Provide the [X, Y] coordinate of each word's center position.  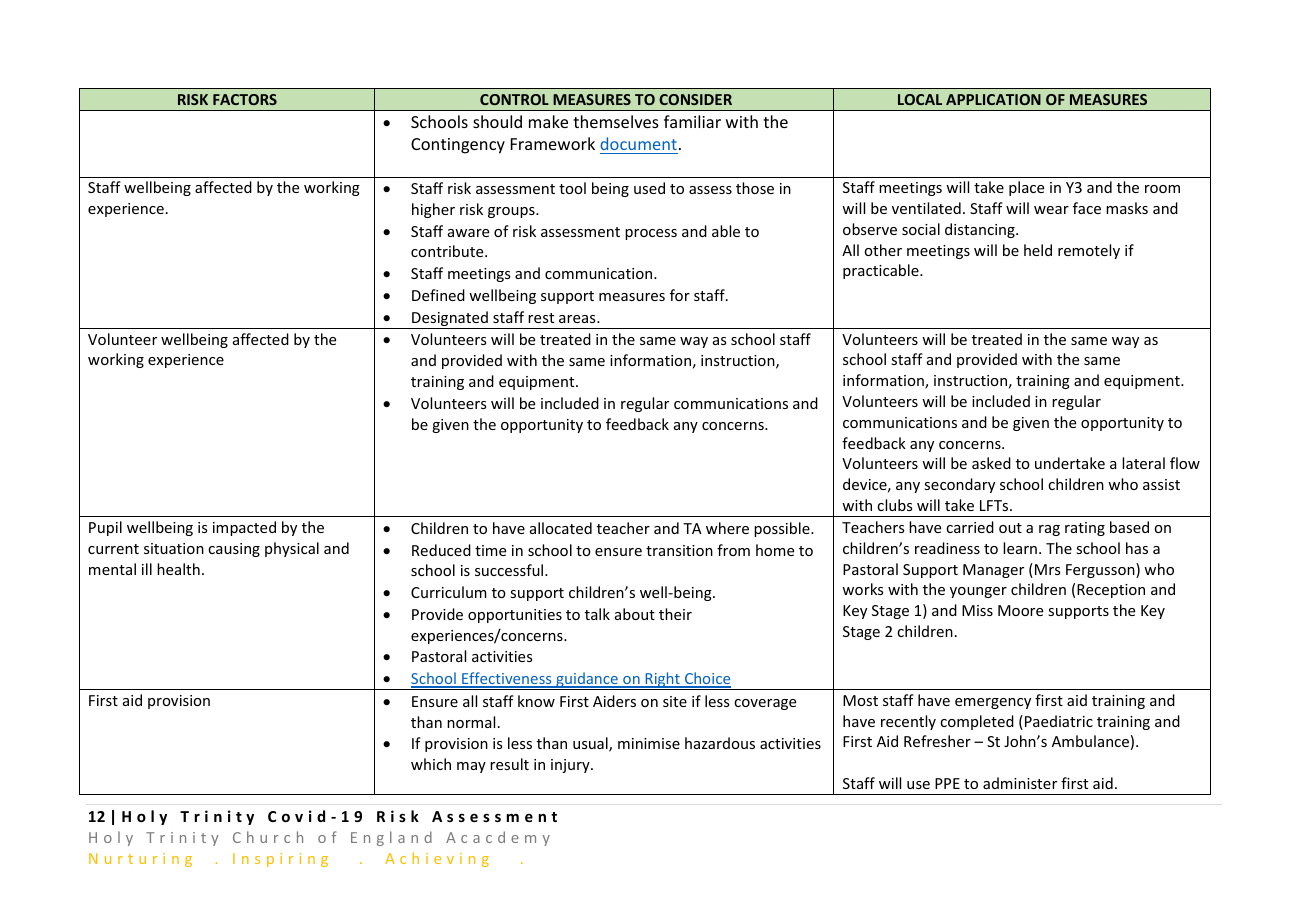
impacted [244, 528]
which [431, 764]
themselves [616, 121]
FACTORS [245, 99]
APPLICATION [993, 99]
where [727, 528]
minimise [649, 743]
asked [991, 463]
